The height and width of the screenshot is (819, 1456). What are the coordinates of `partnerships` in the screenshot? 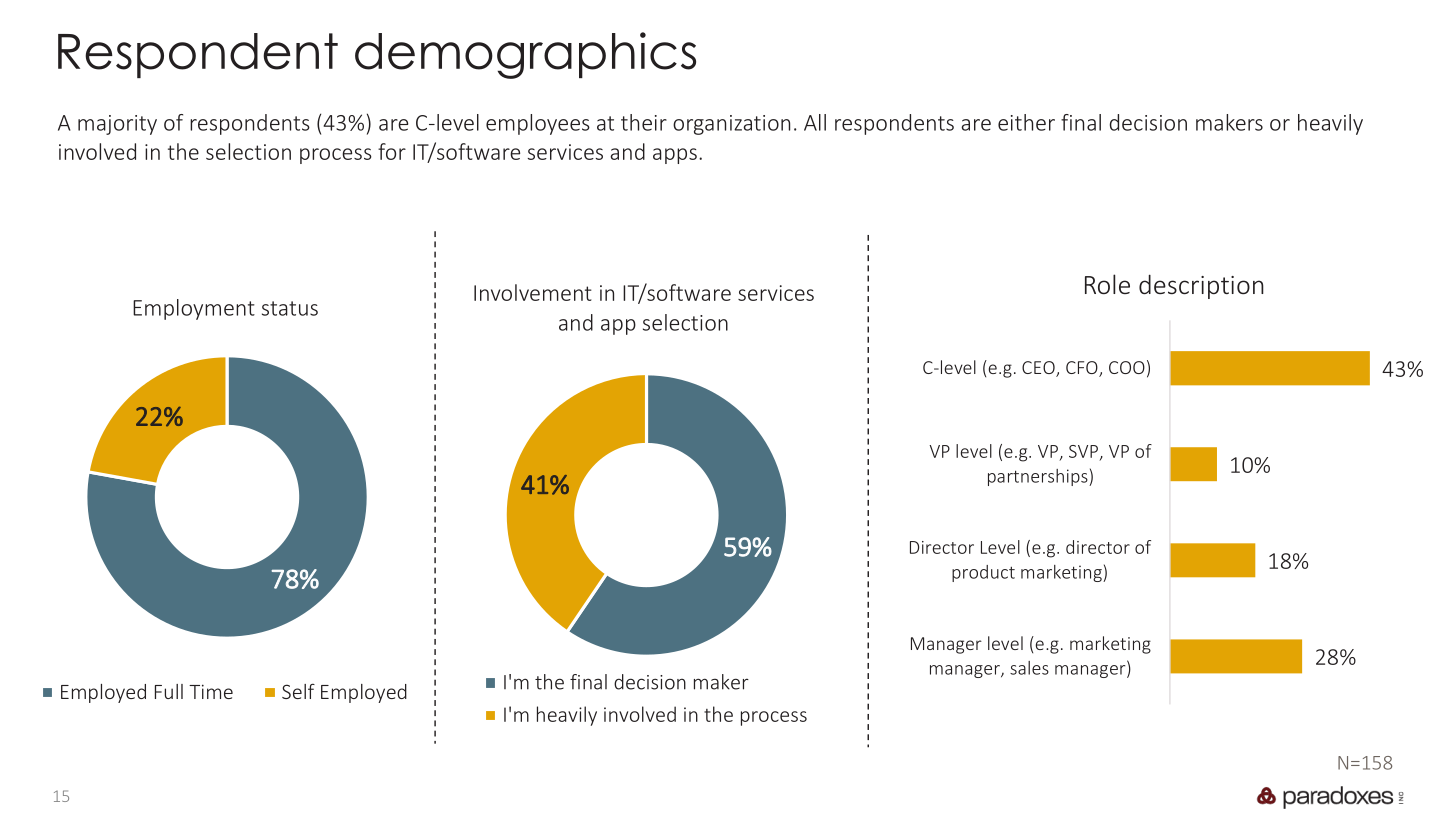 It's located at (1039, 477).
